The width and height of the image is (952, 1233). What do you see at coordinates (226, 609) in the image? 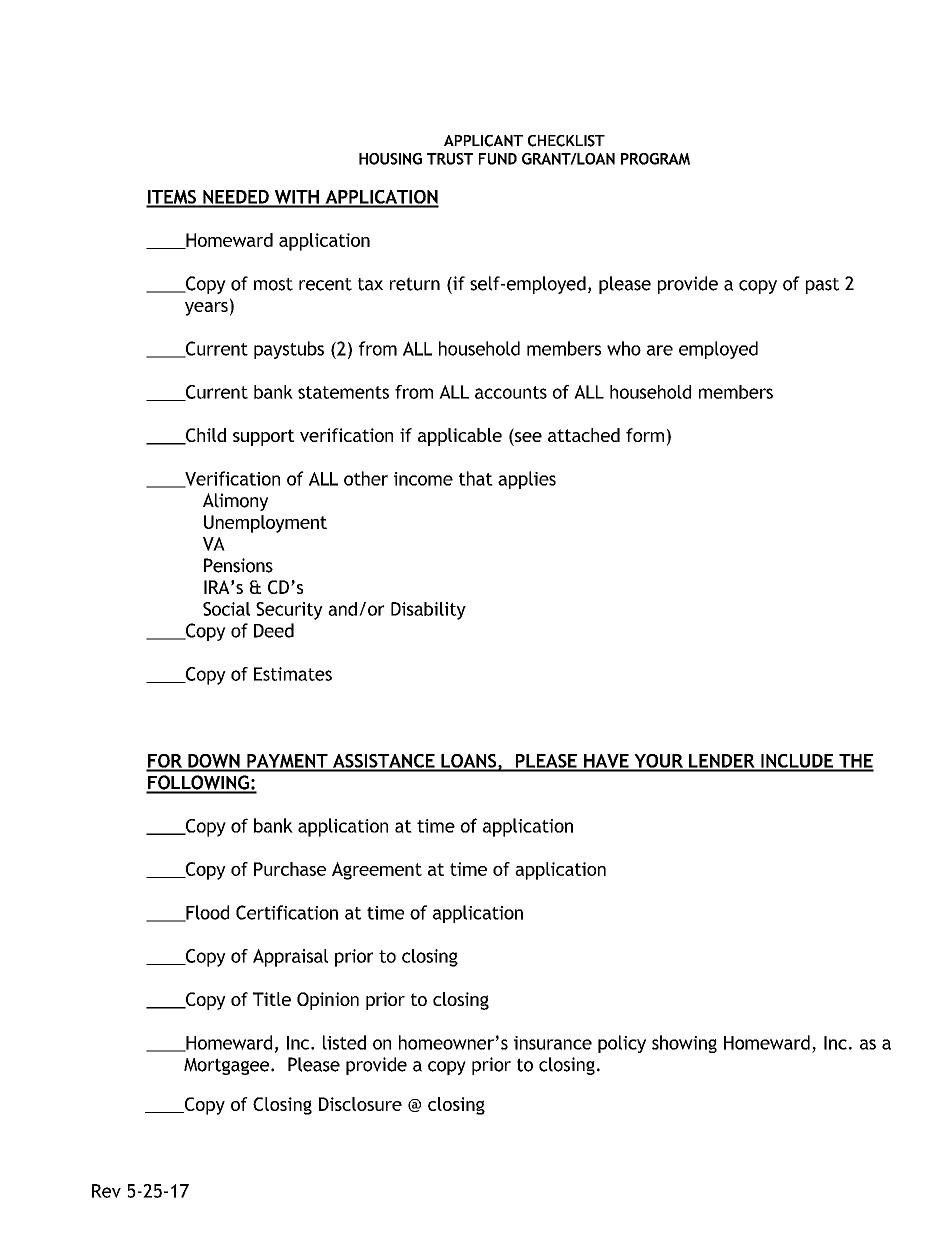
I see `Social` at bounding box center [226, 609].
